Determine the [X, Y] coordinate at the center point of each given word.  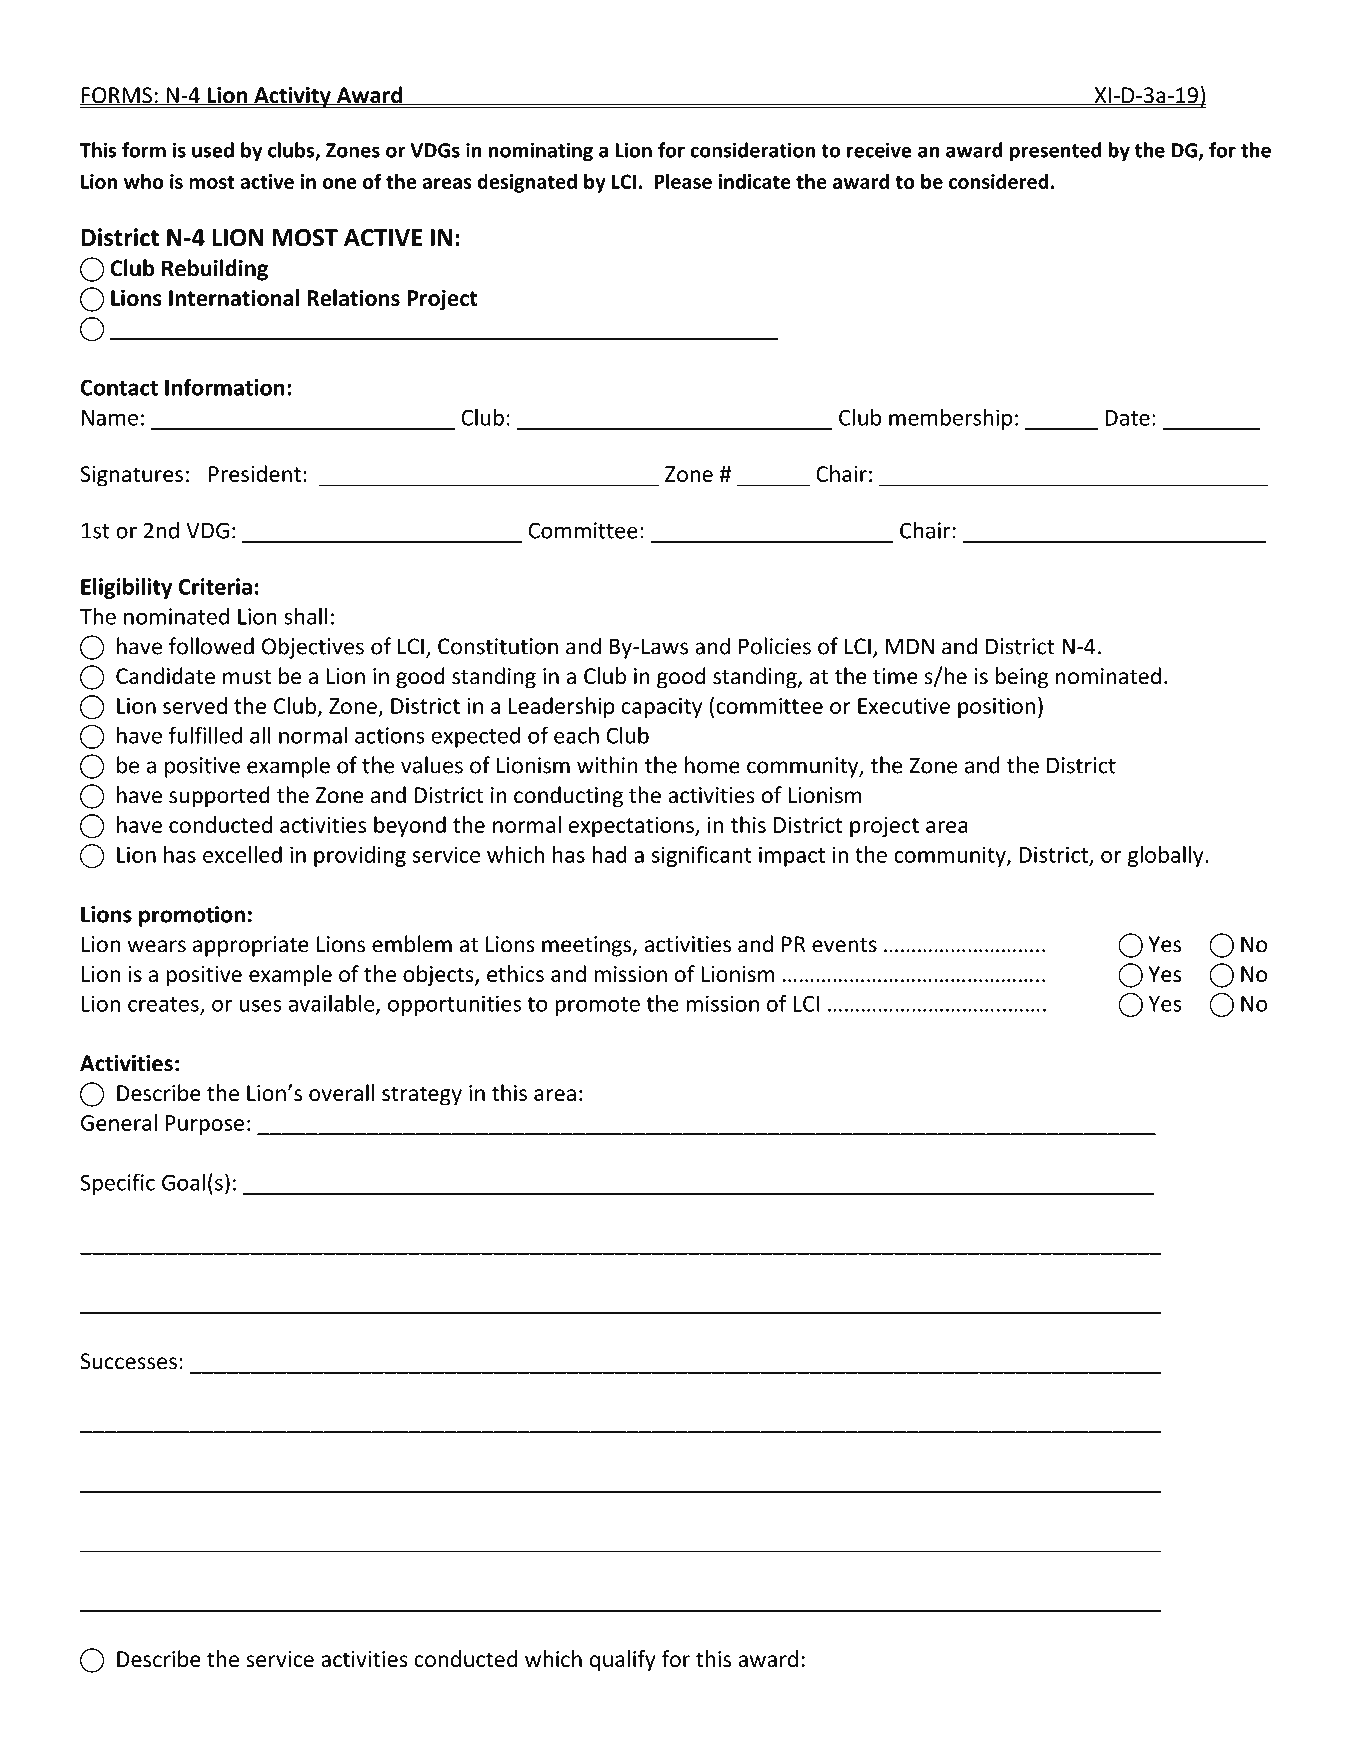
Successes [128, 1361]
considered [999, 181]
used [213, 150]
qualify [623, 1661]
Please [683, 181]
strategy [422, 1096]
